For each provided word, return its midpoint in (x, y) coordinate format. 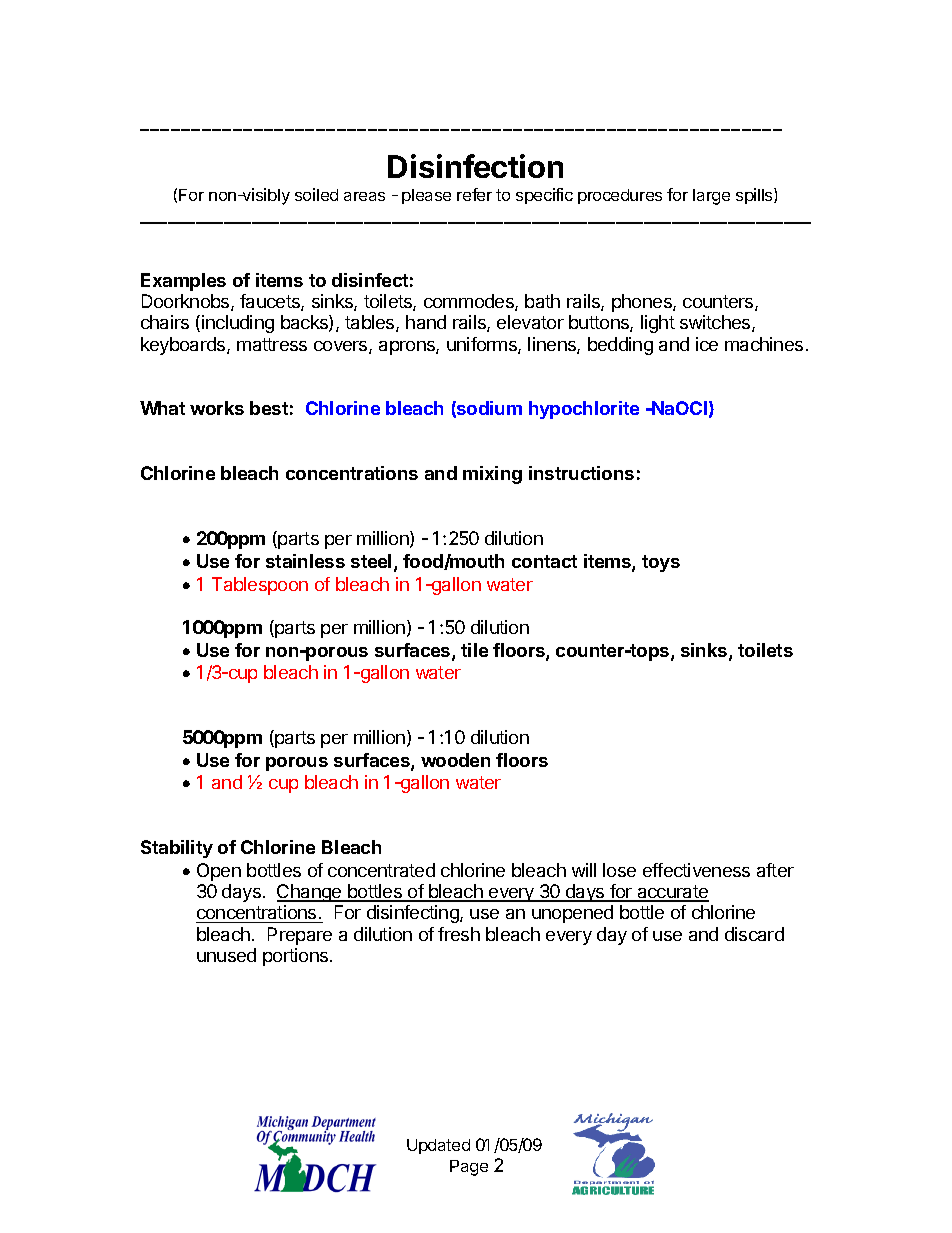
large (711, 197)
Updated (438, 1146)
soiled (316, 194)
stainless (305, 561)
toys (661, 563)
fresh (459, 934)
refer (474, 194)
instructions (581, 473)
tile (474, 650)
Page (469, 1168)
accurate (672, 893)
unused (226, 955)
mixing (492, 475)
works (217, 408)
